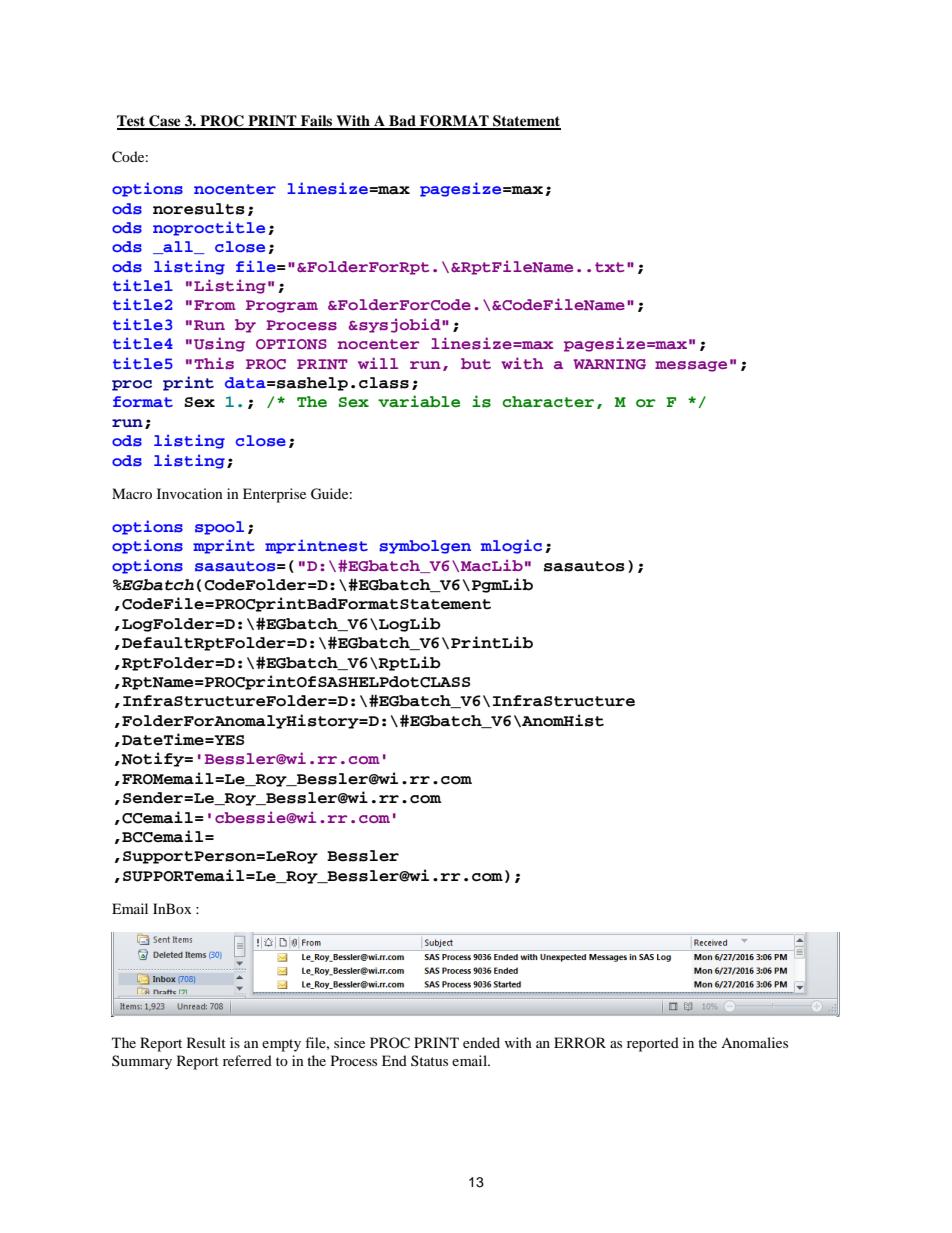  I want to click on Anomalies, so click(754, 1042).
